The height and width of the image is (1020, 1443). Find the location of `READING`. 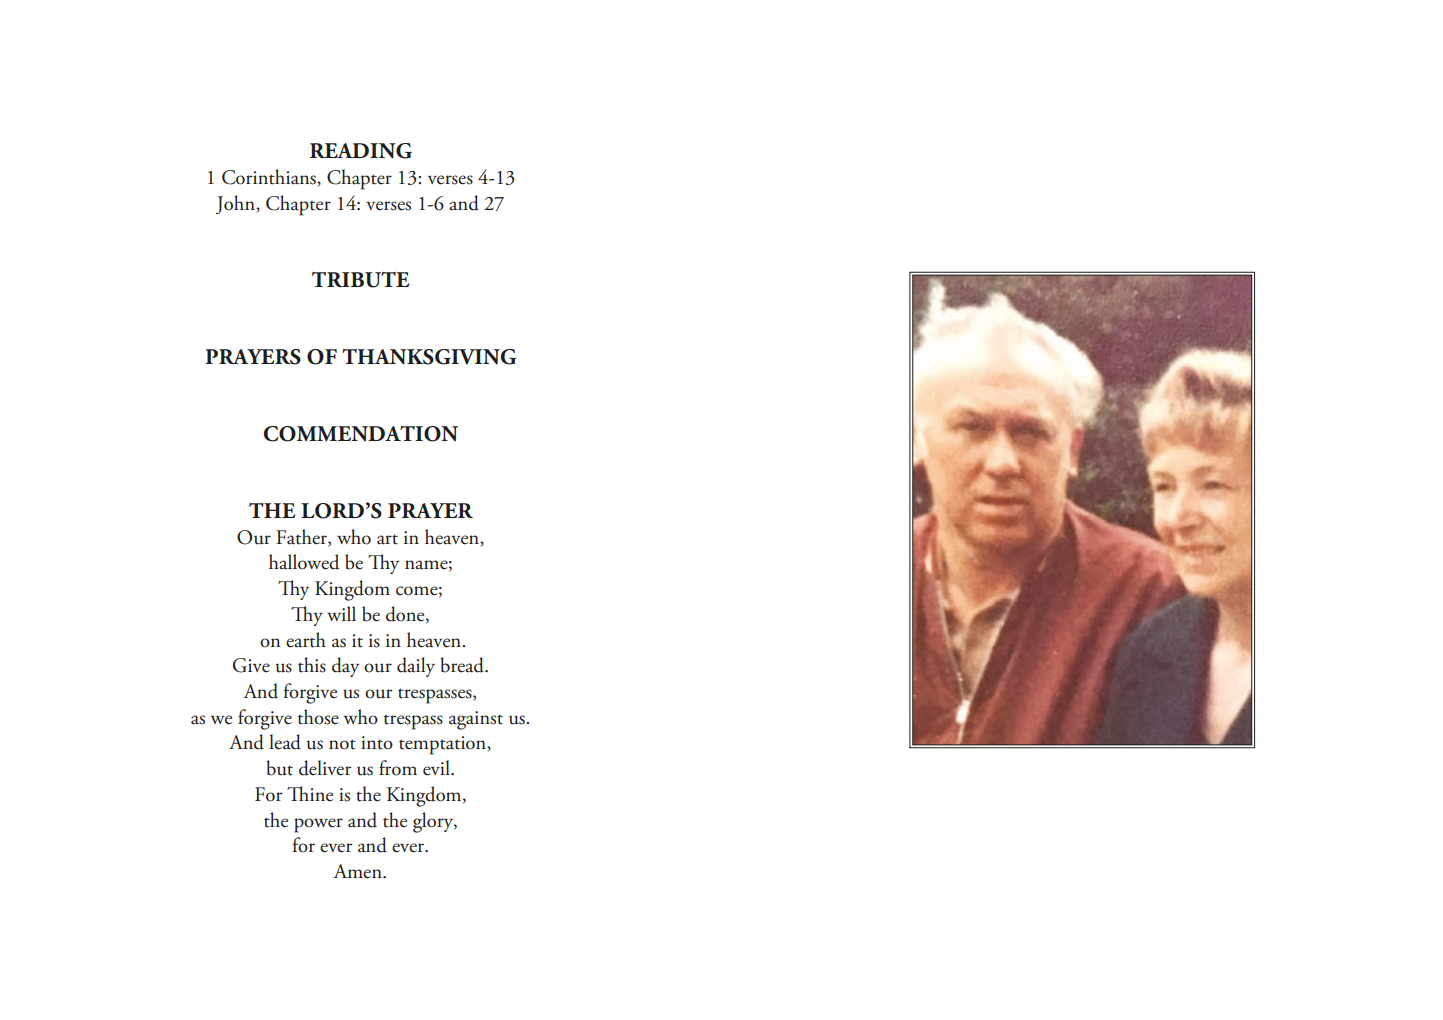

READING is located at coordinates (361, 151).
